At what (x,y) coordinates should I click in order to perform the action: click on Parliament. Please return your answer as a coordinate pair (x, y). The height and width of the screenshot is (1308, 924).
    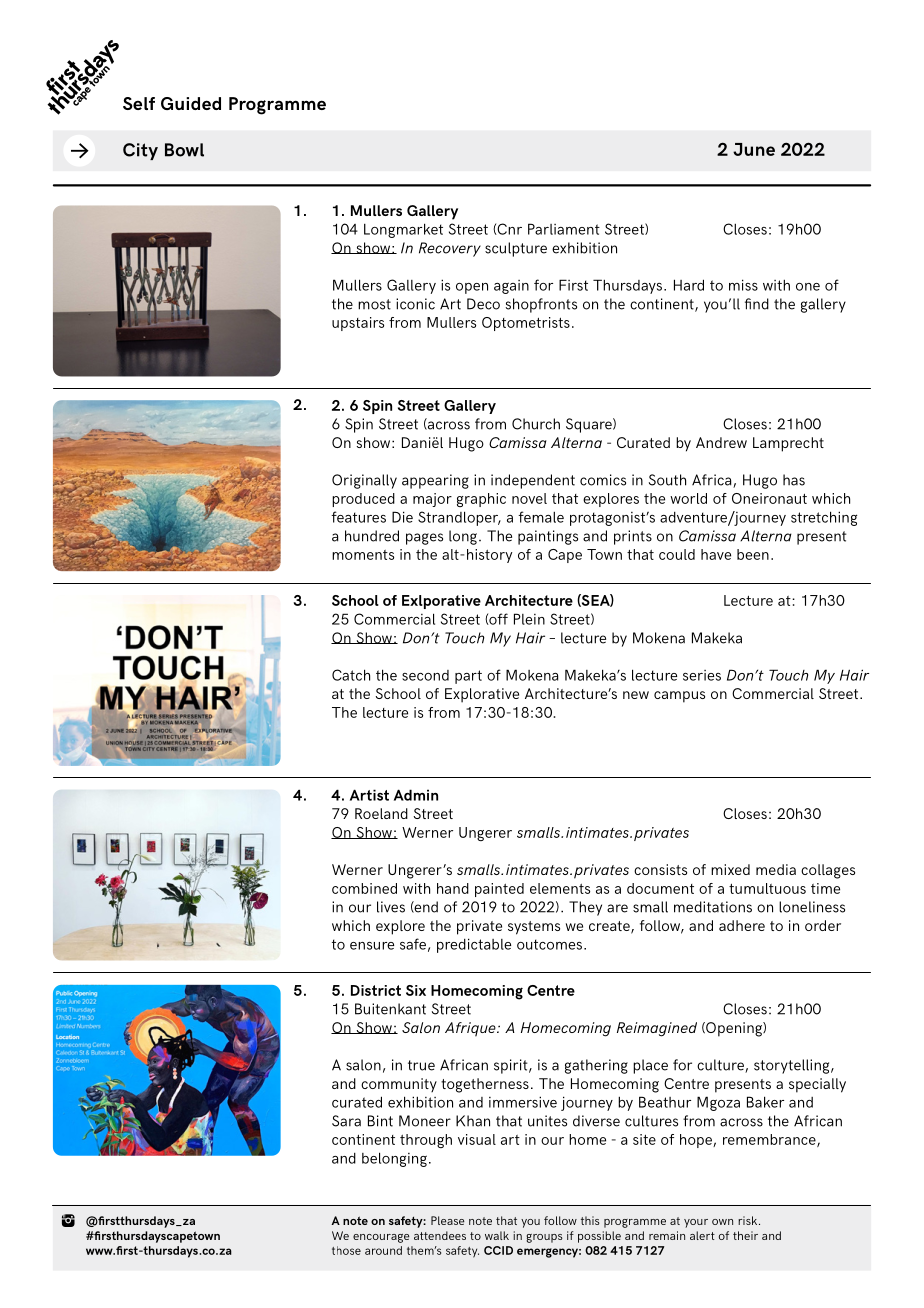
    Looking at the image, I should click on (564, 229).
